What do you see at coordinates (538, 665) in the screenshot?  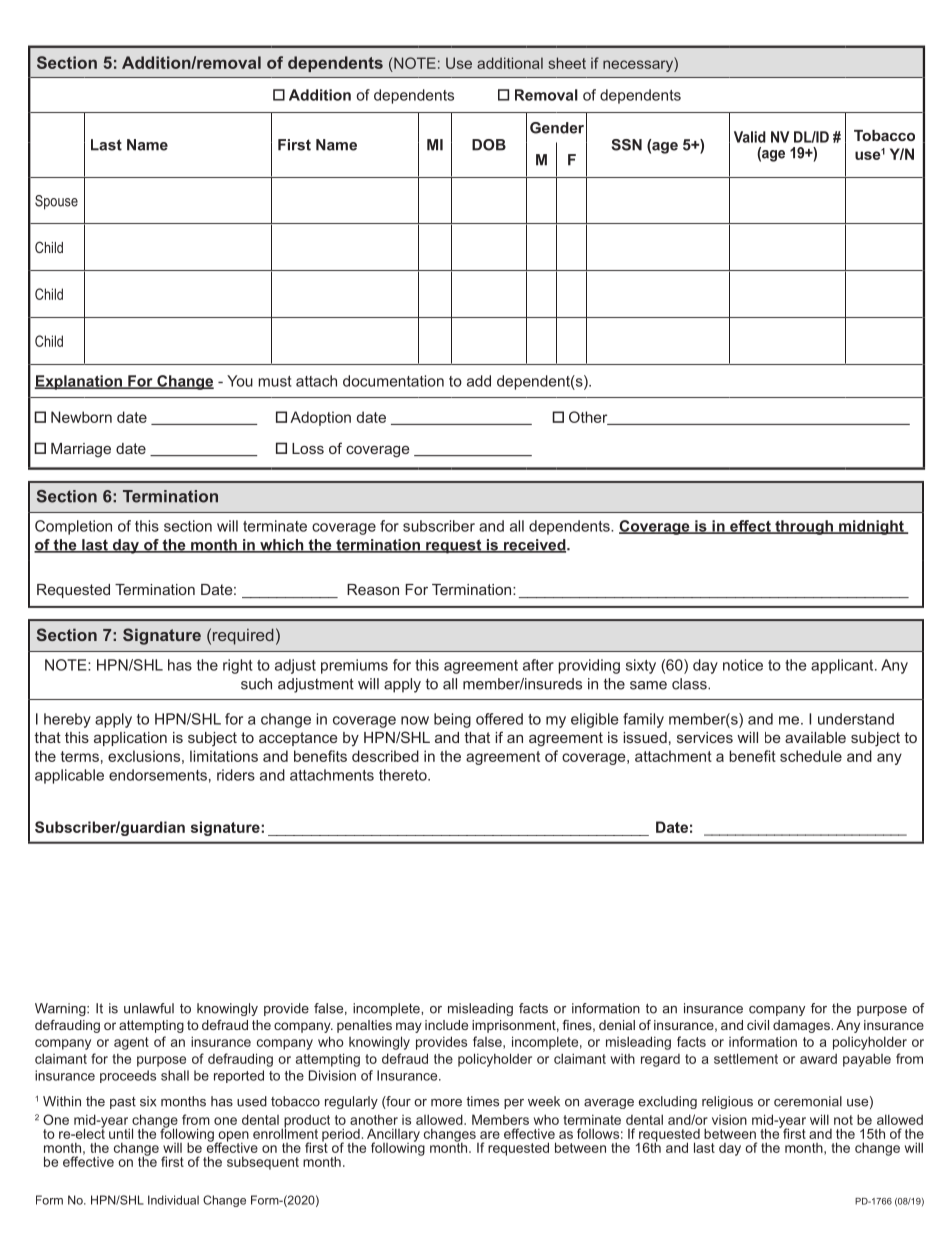 I see `after` at bounding box center [538, 665].
